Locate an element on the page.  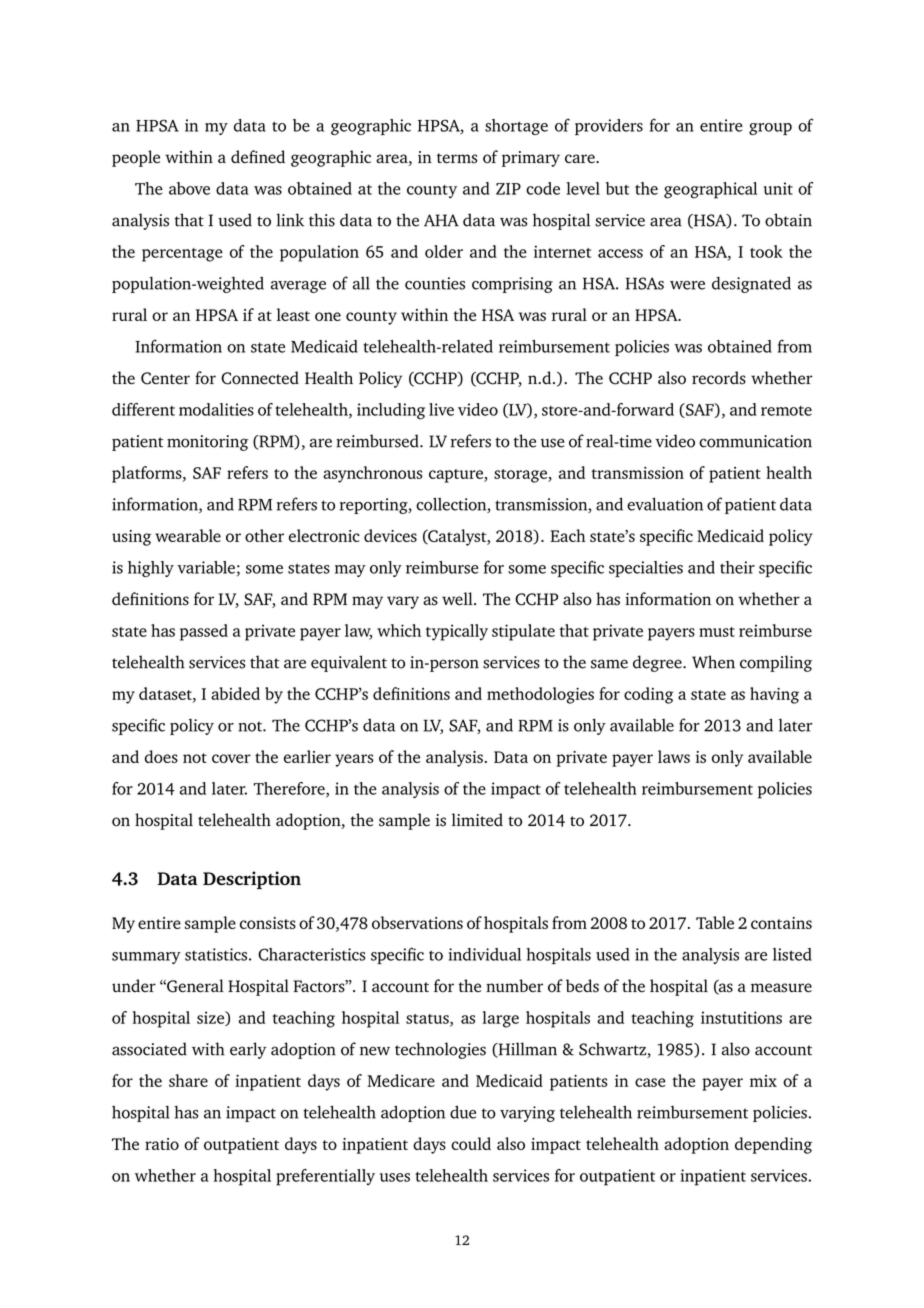
typically is located at coordinates (457, 632).
